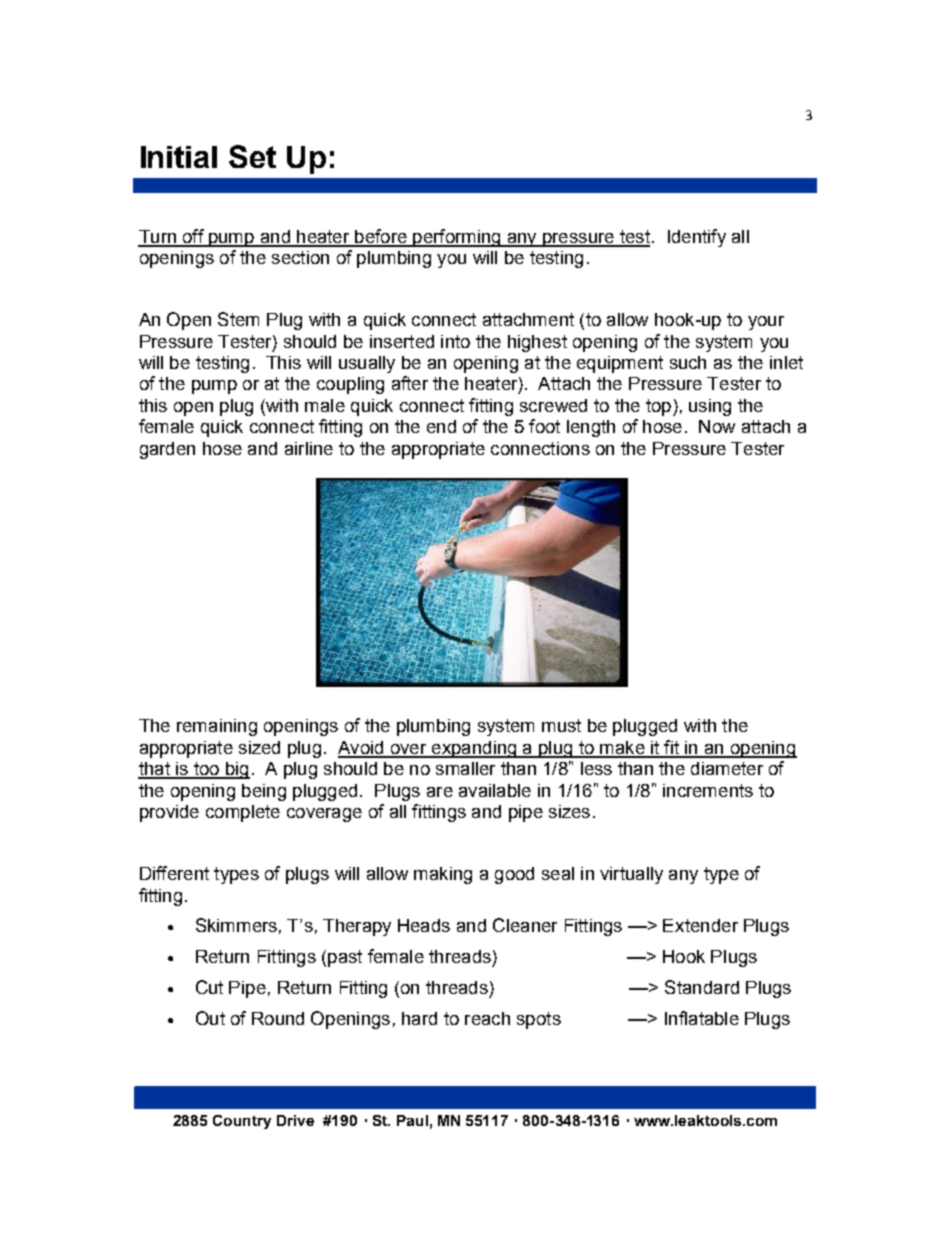  I want to click on remaining, so click(217, 727).
